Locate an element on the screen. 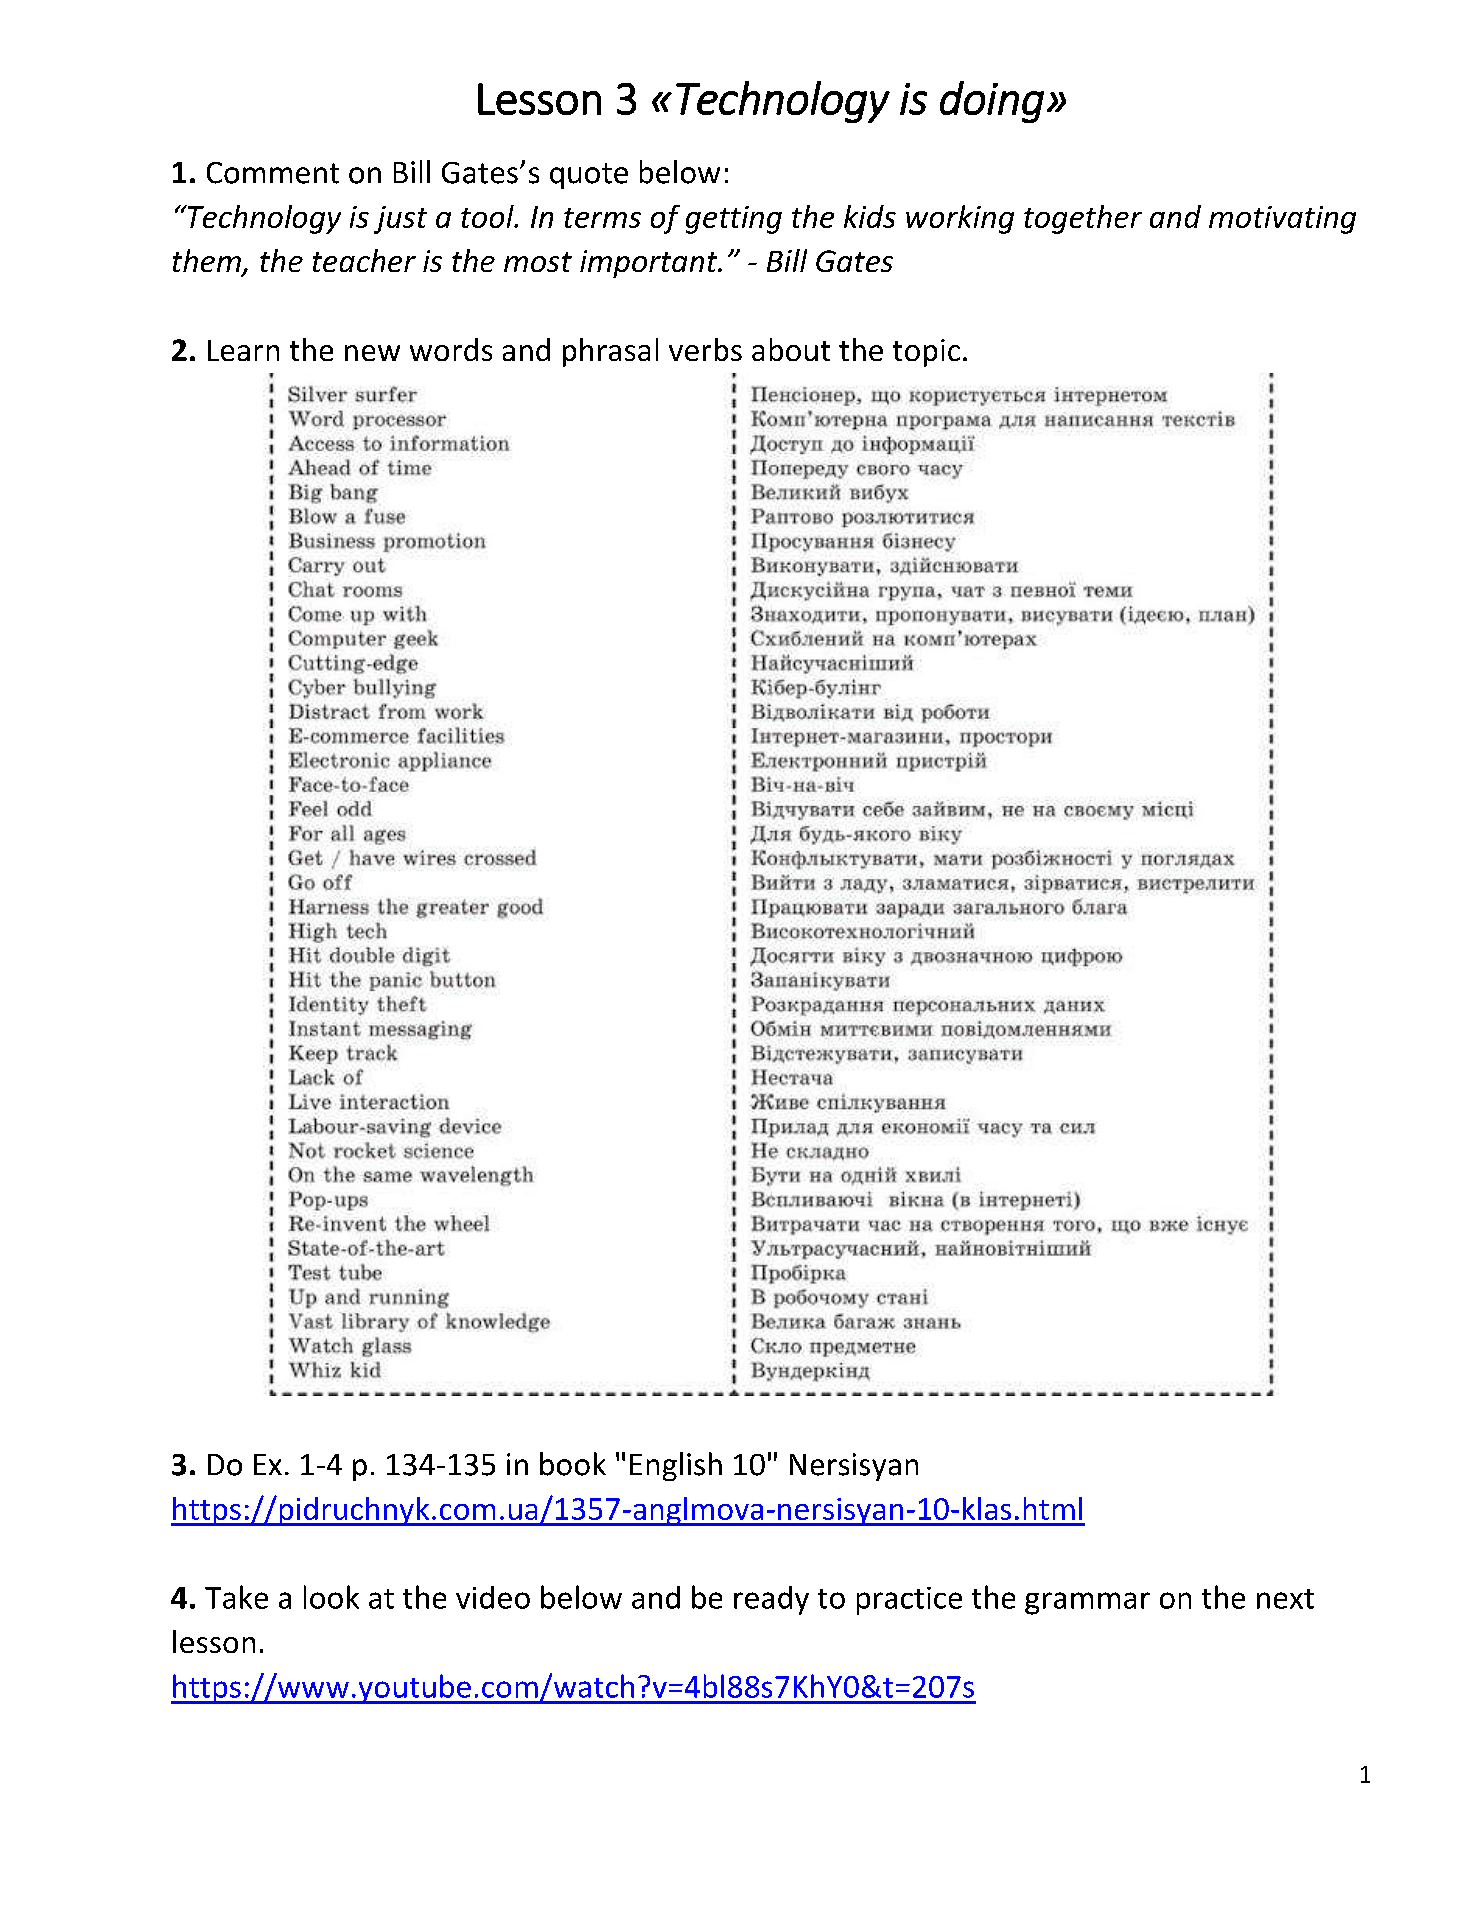  book is located at coordinates (573, 1464).
